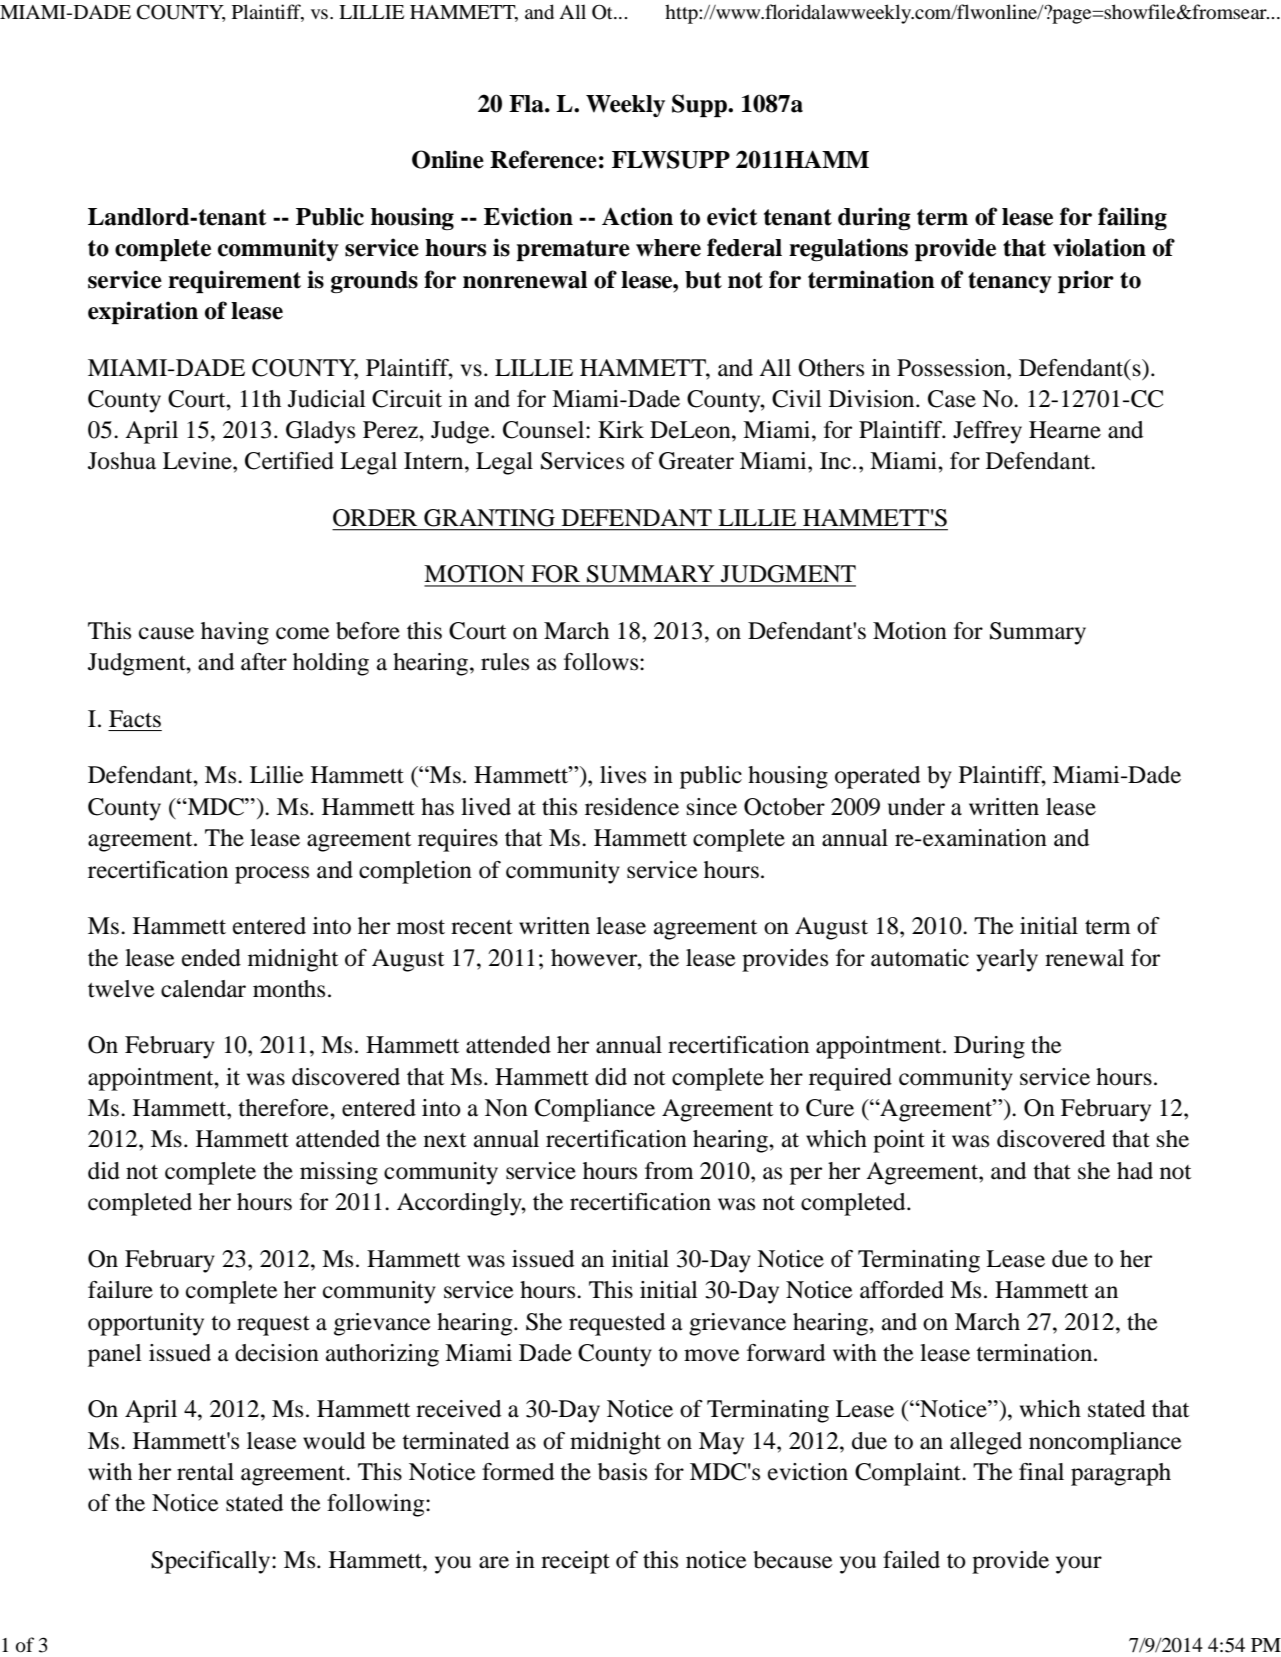  I want to click on basis, so click(622, 1472).
